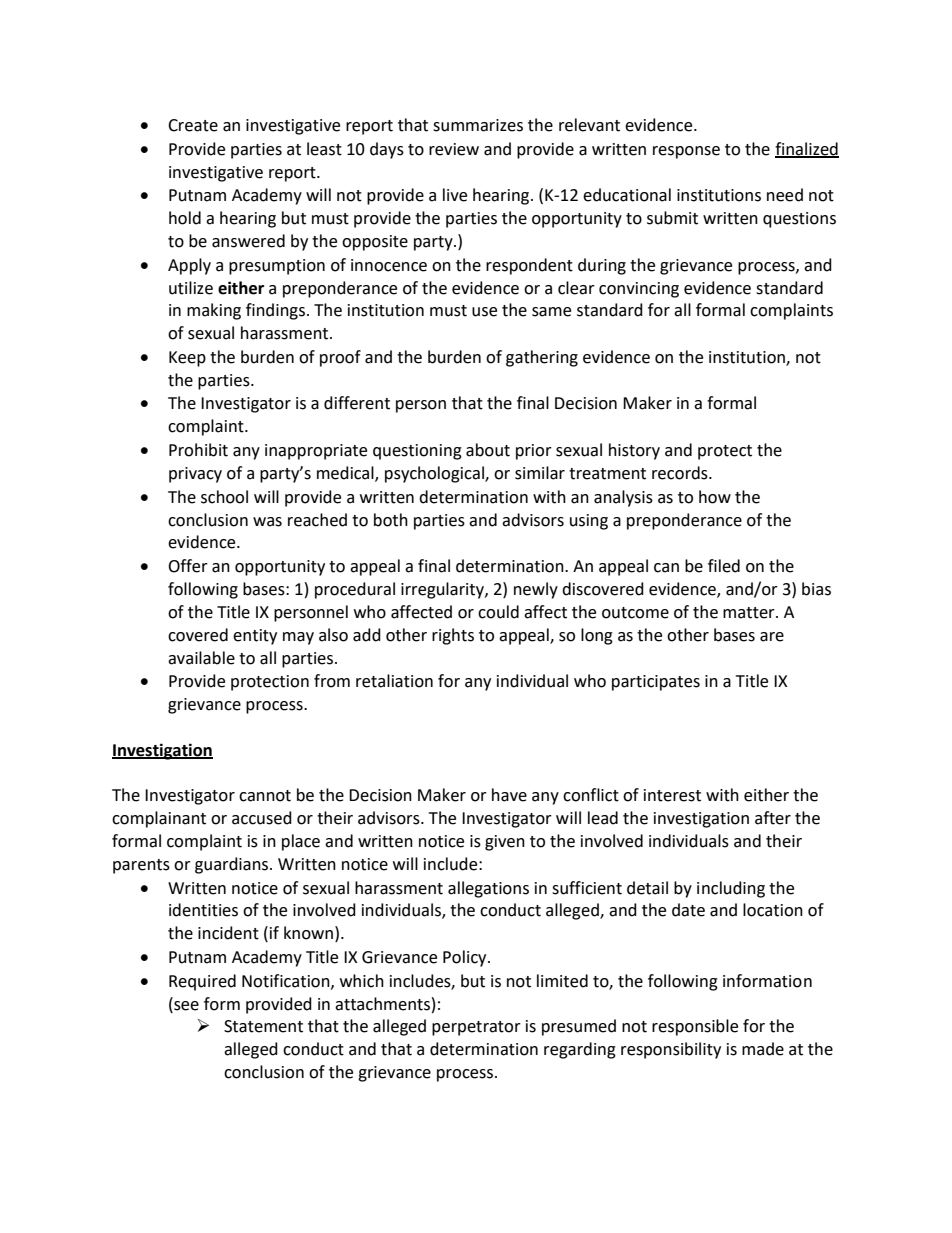  Describe the element at coordinates (681, 473) in the document. I see `records` at that location.
